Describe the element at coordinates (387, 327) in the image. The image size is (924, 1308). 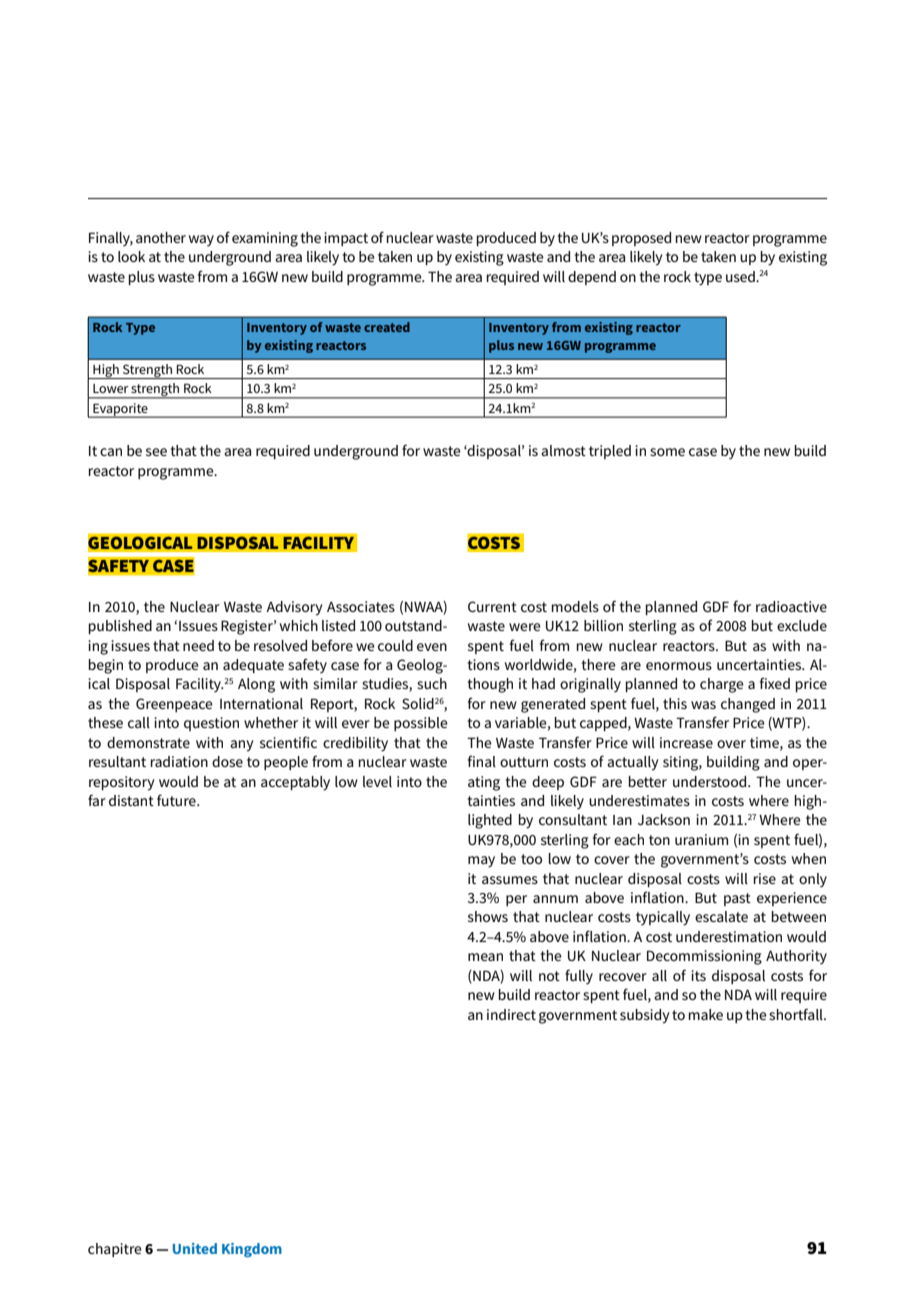
I see `created` at that location.
